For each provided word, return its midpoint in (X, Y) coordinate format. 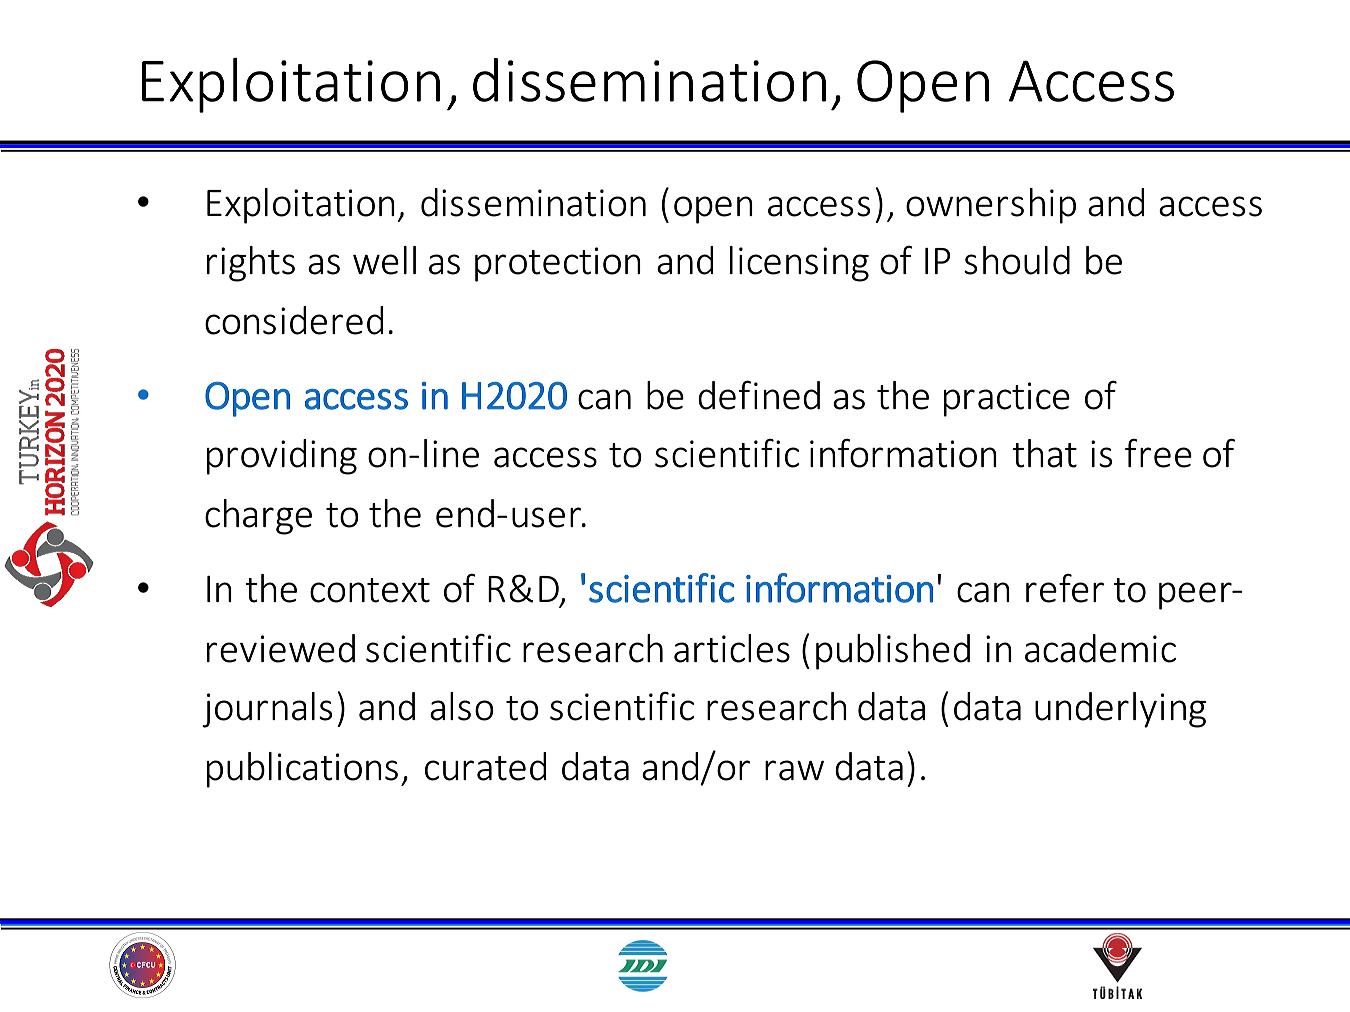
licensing (799, 264)
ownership (991, 206)
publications (302, 770)
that (1044, 453)
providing (282, 457)
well (384, 260)
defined (759, 395)
